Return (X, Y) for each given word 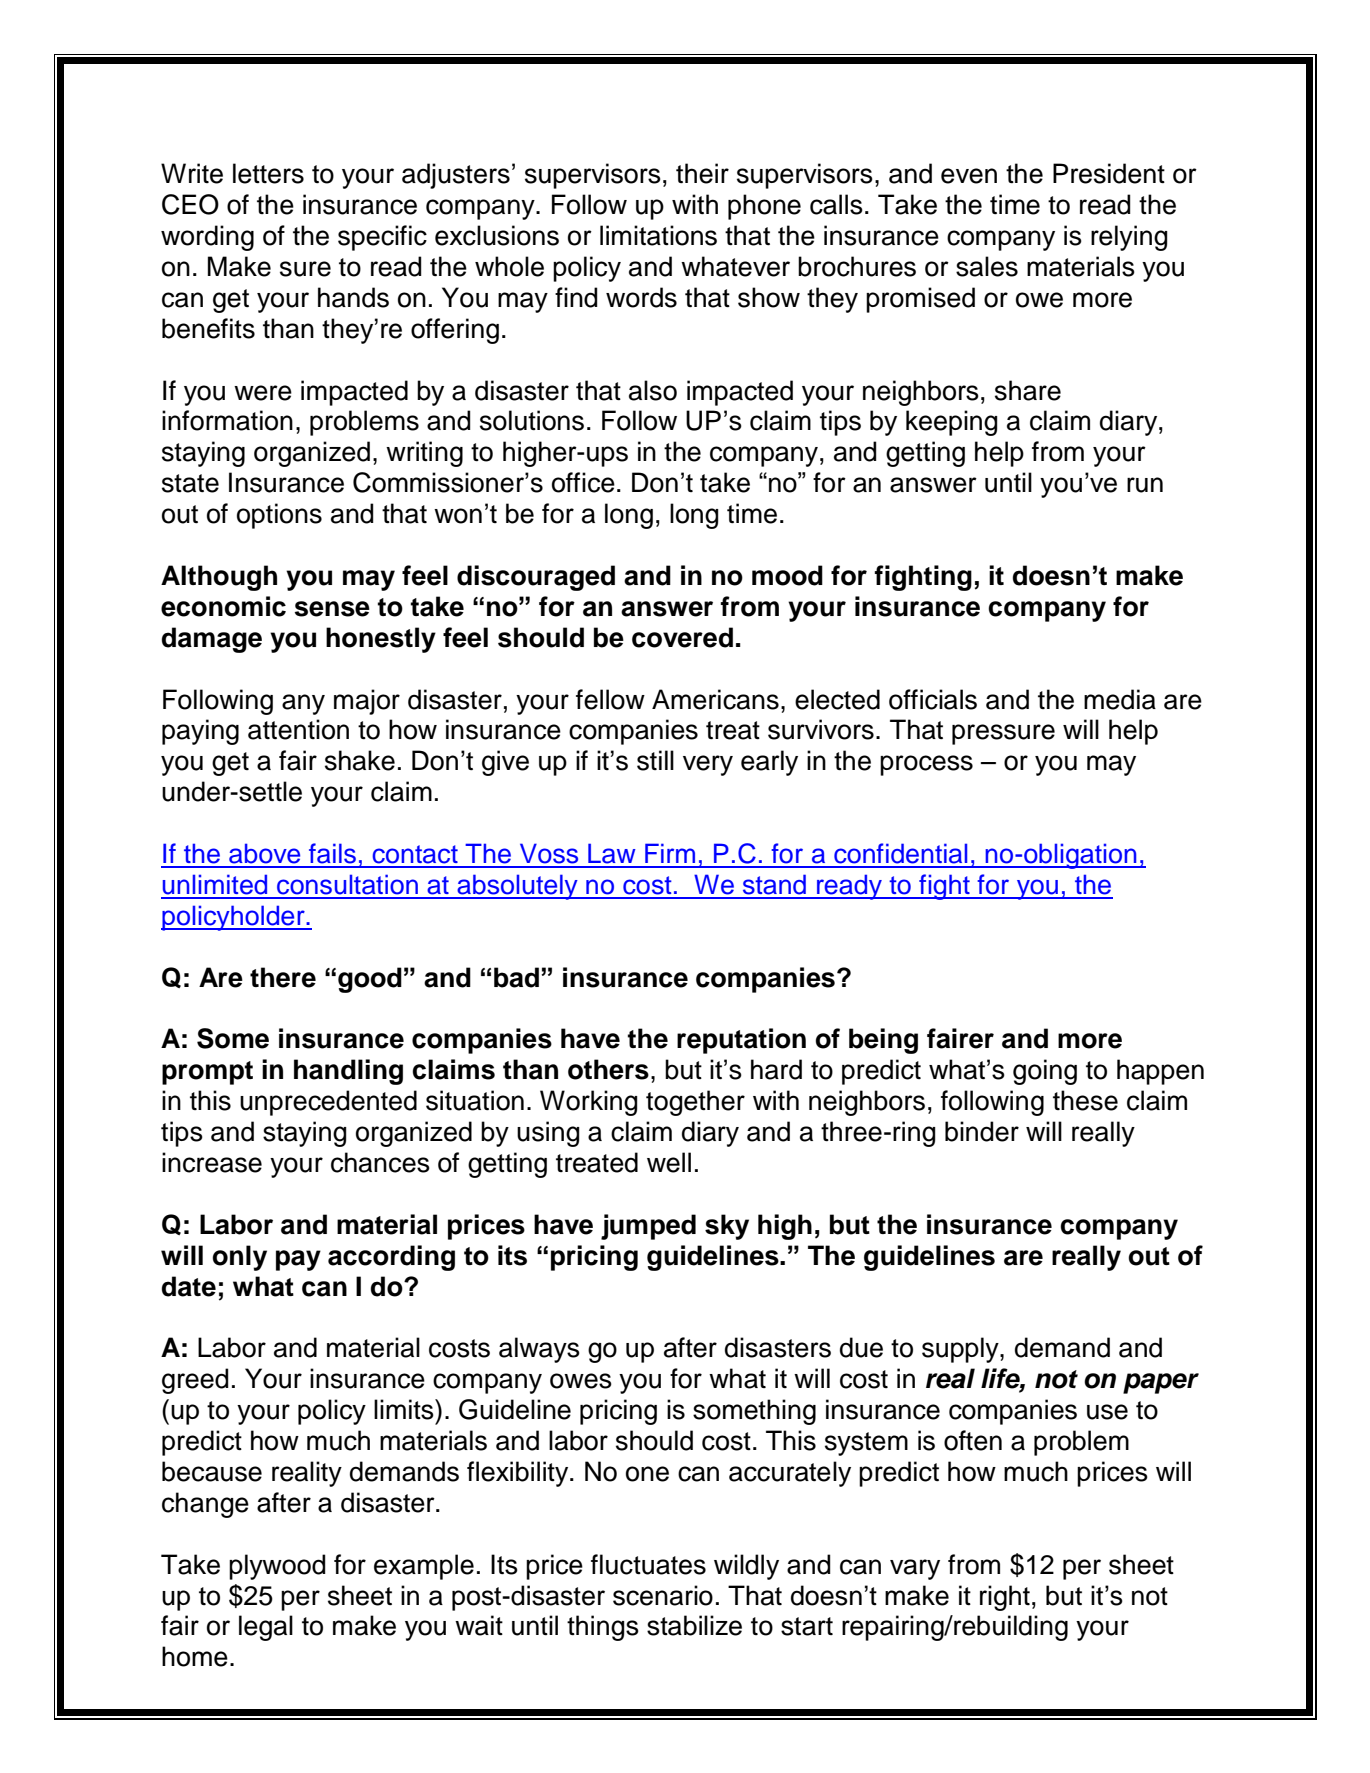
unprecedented (328, 1103)
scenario (663, 1595)
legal (266, 1628)
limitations (658, 235)
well (669, 1162)
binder (982, 1131)
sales (987, 266)
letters (268, 173)
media (1120, 699)
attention (298, 729)
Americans (715, 699)
